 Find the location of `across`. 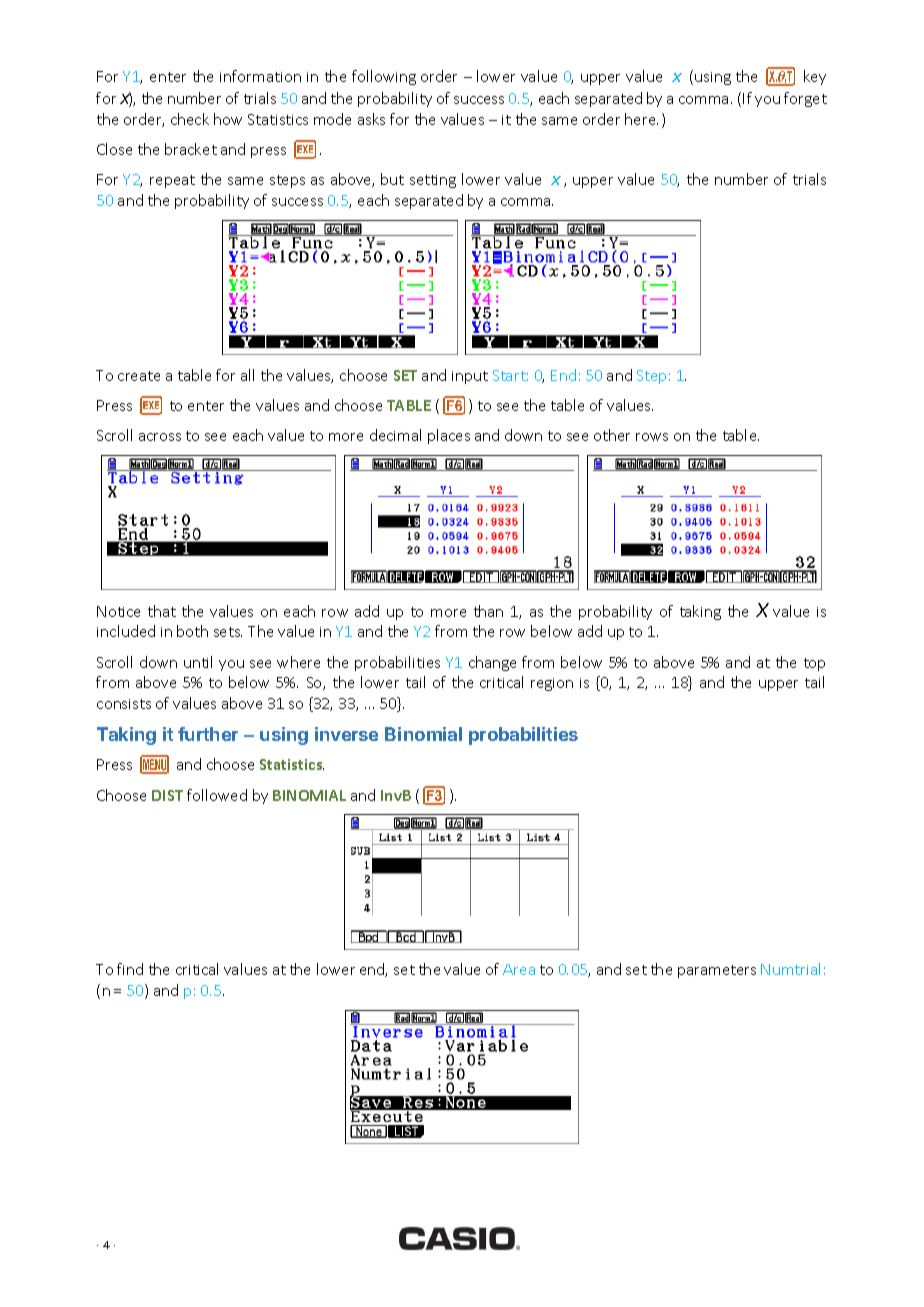

across is located at coordinates (160, 437).
